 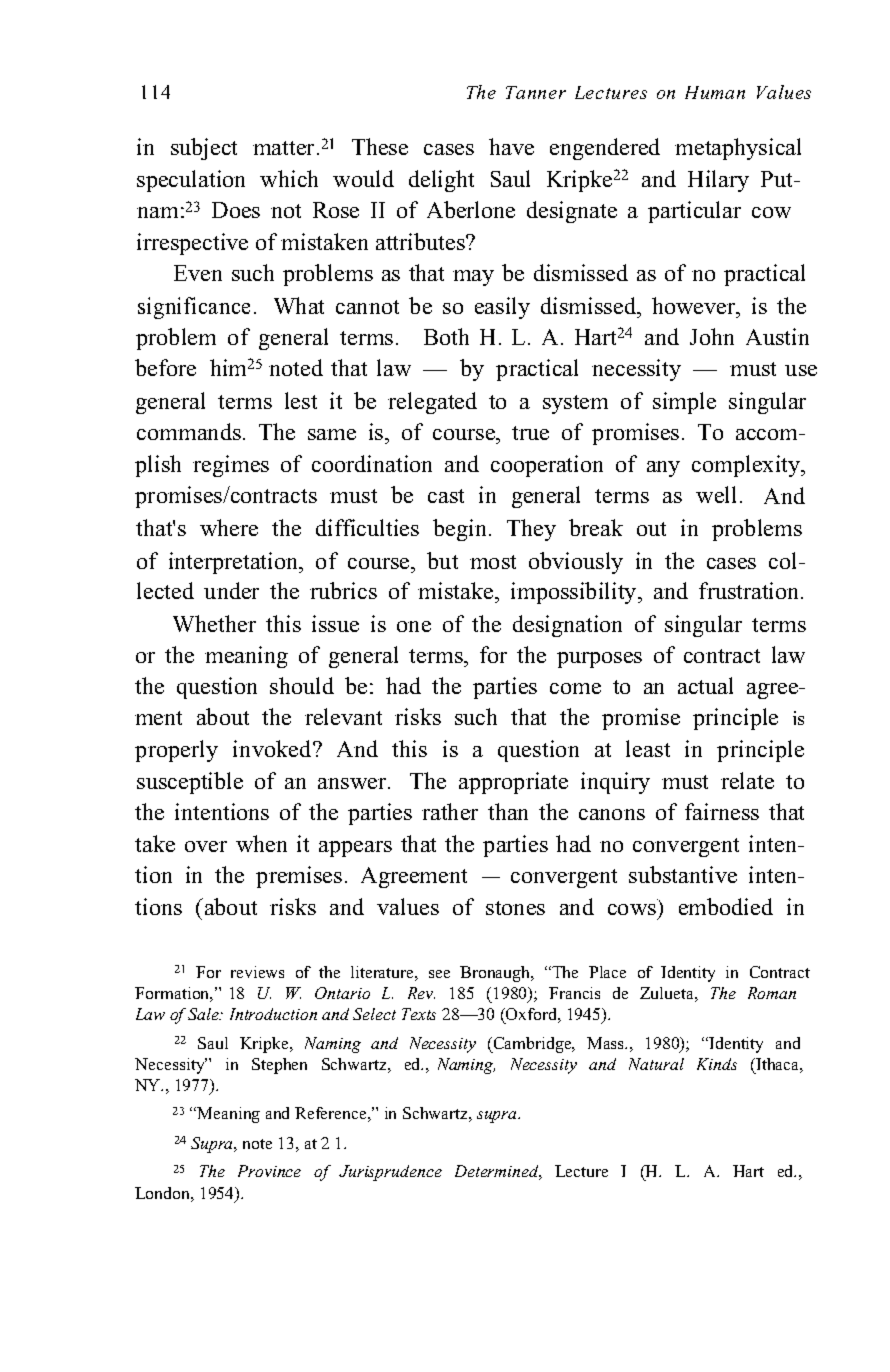 What do you see at coordinates (511, 146) in the image?
I see `have` at bounding box center [511, 146].
